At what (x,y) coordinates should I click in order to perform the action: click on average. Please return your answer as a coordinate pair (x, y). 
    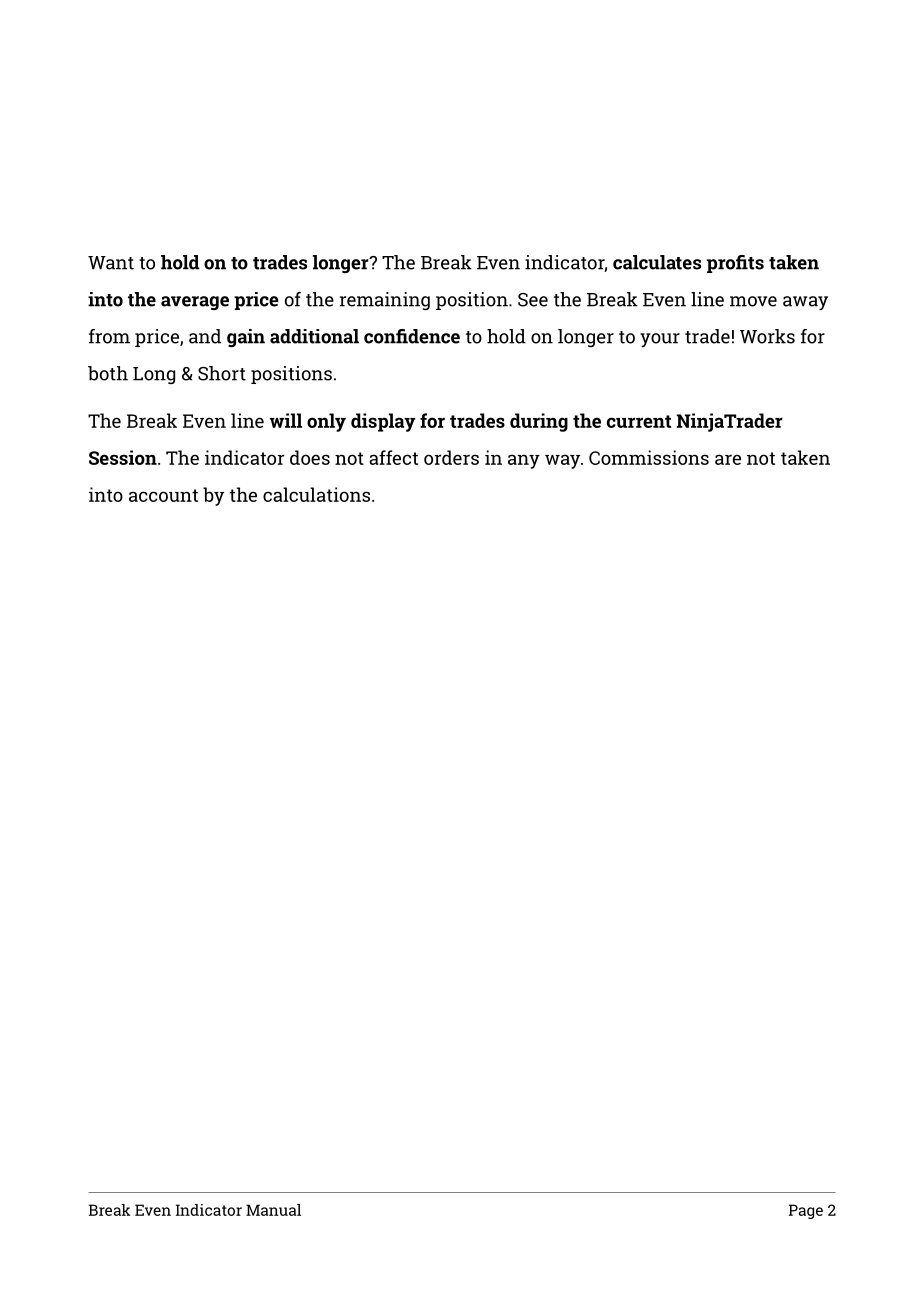
    Looking at the image, I should click on (195, 303).
